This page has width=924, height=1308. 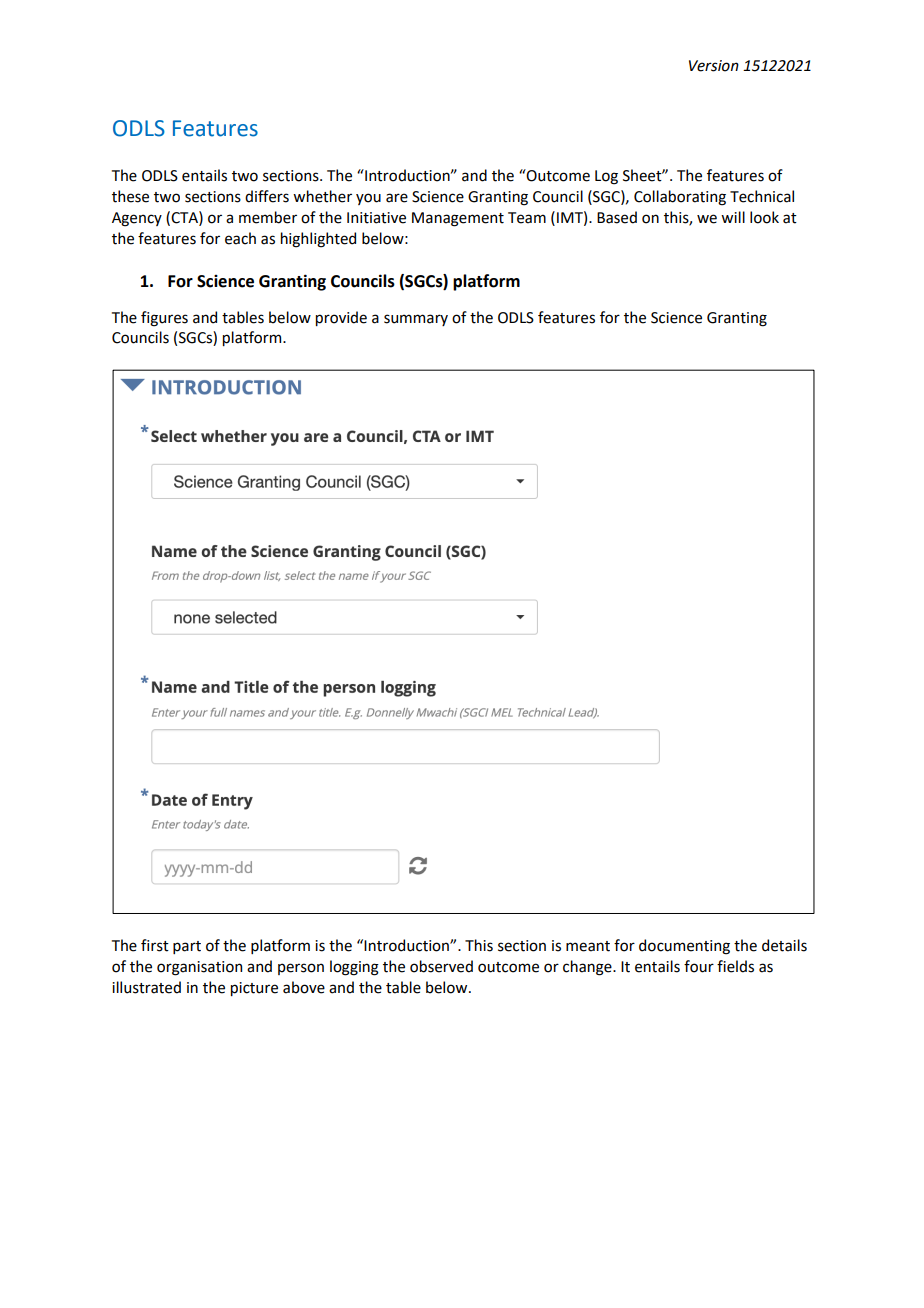 I want to click on look, so click(x=764, y=217).
